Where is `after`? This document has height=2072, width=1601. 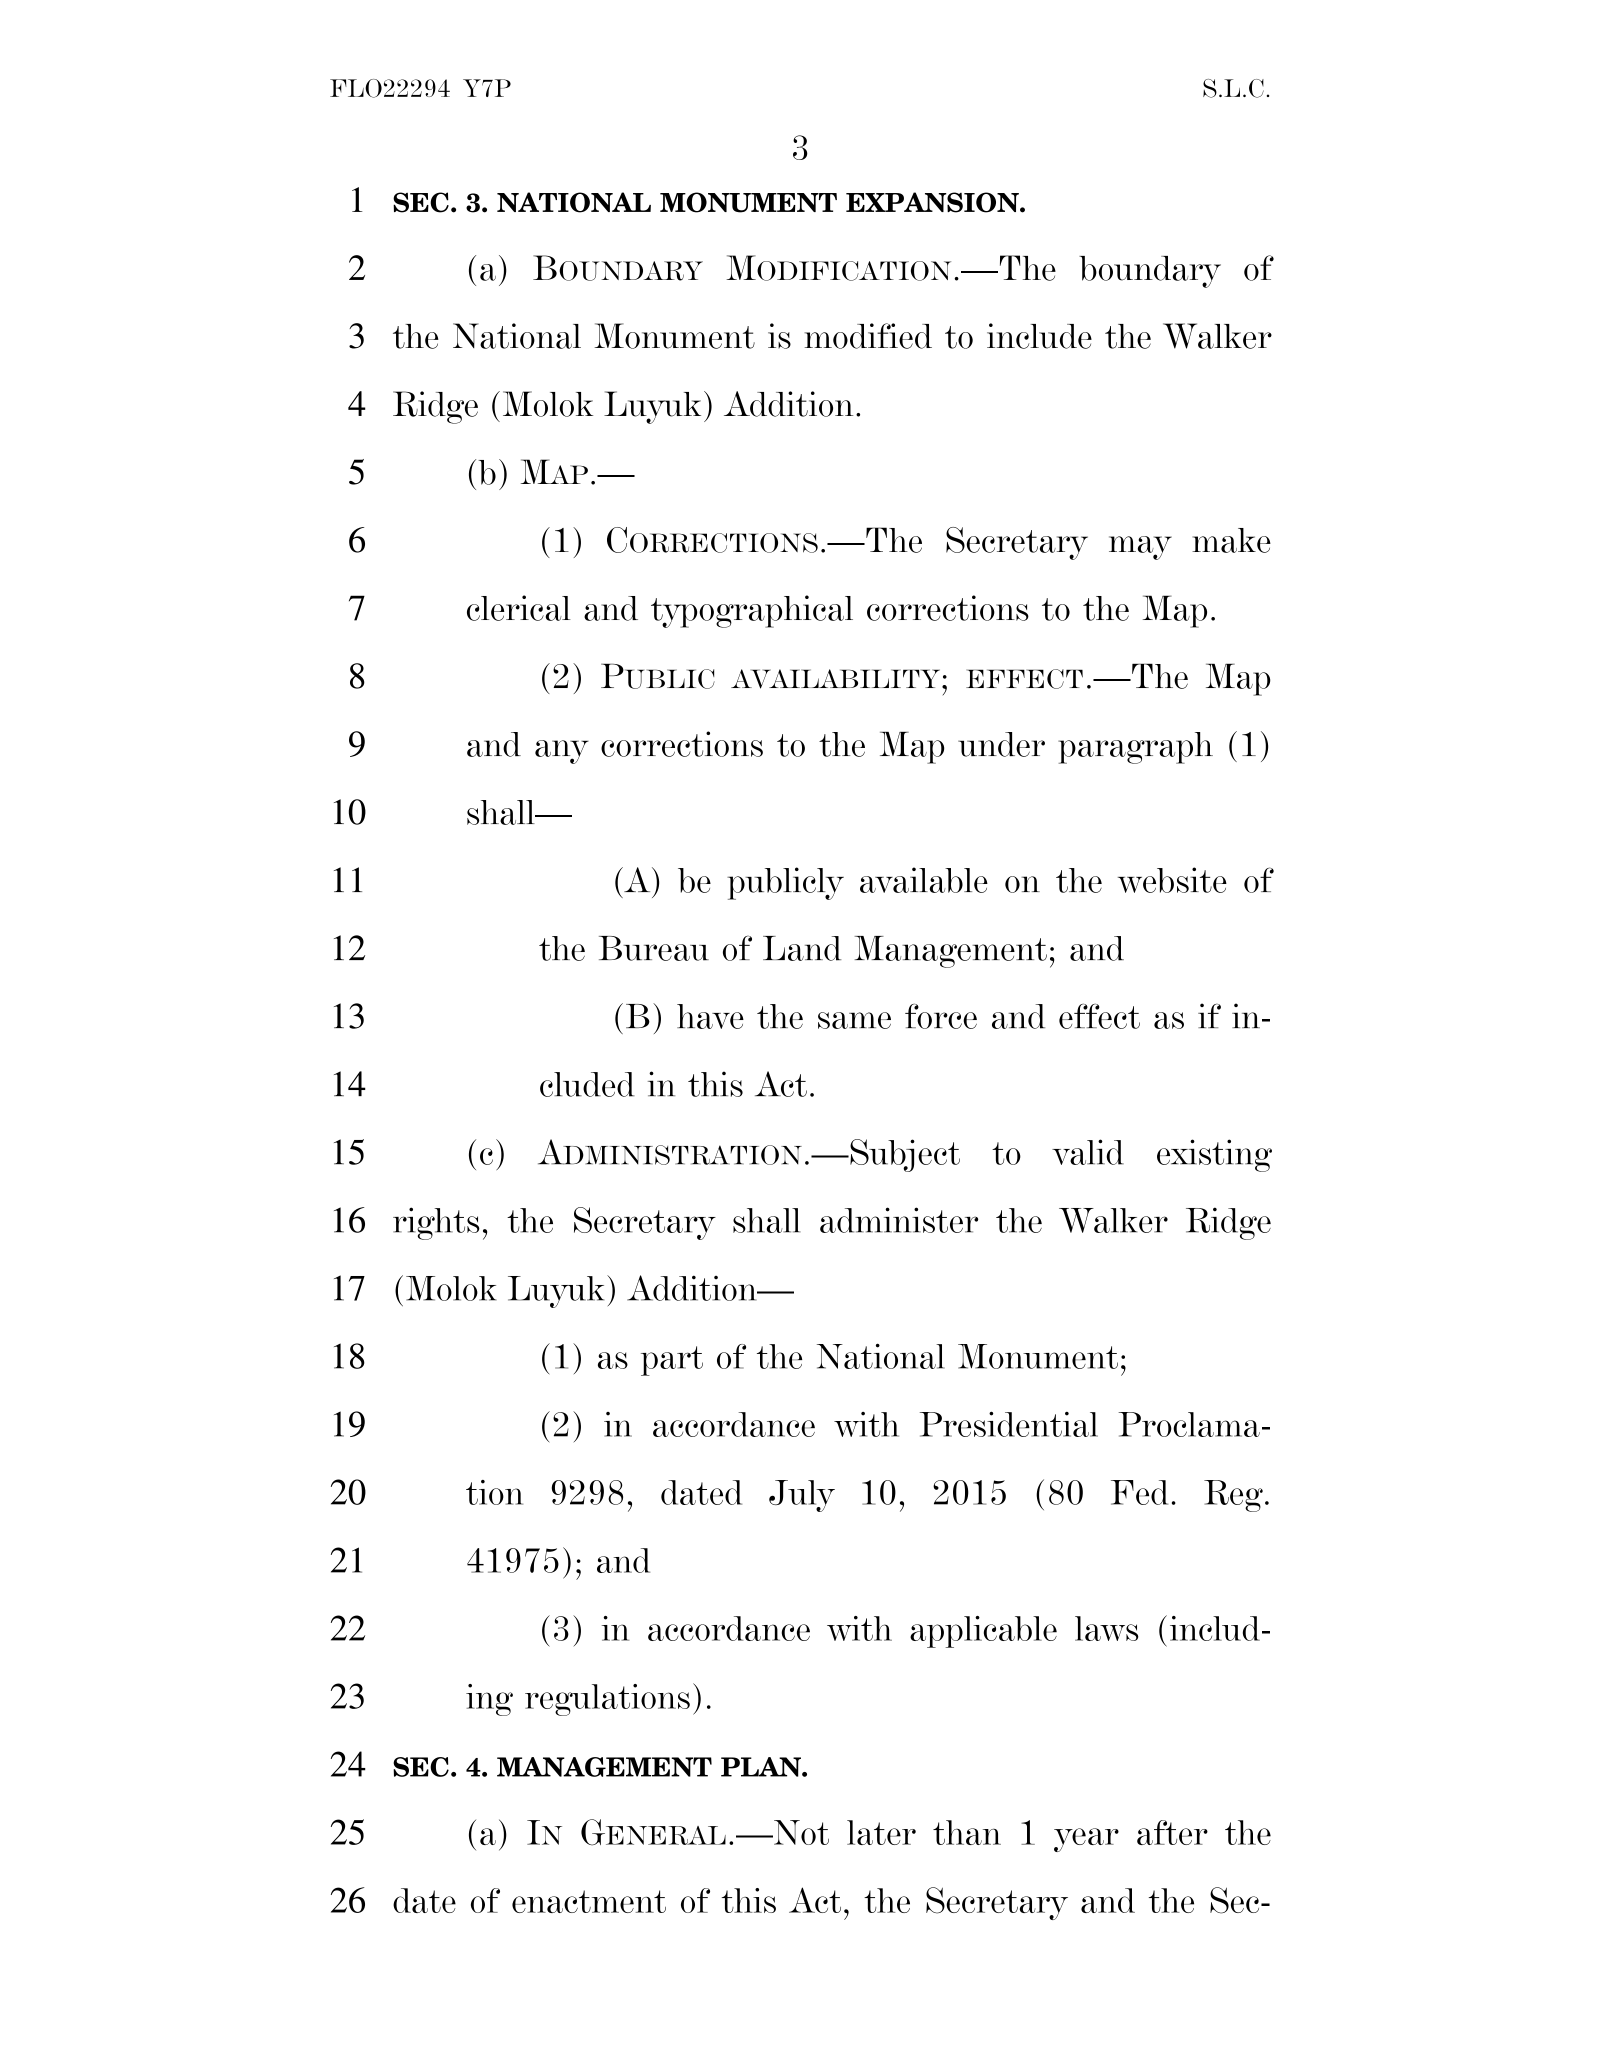
after is located at coordinates (1172, 1832).
